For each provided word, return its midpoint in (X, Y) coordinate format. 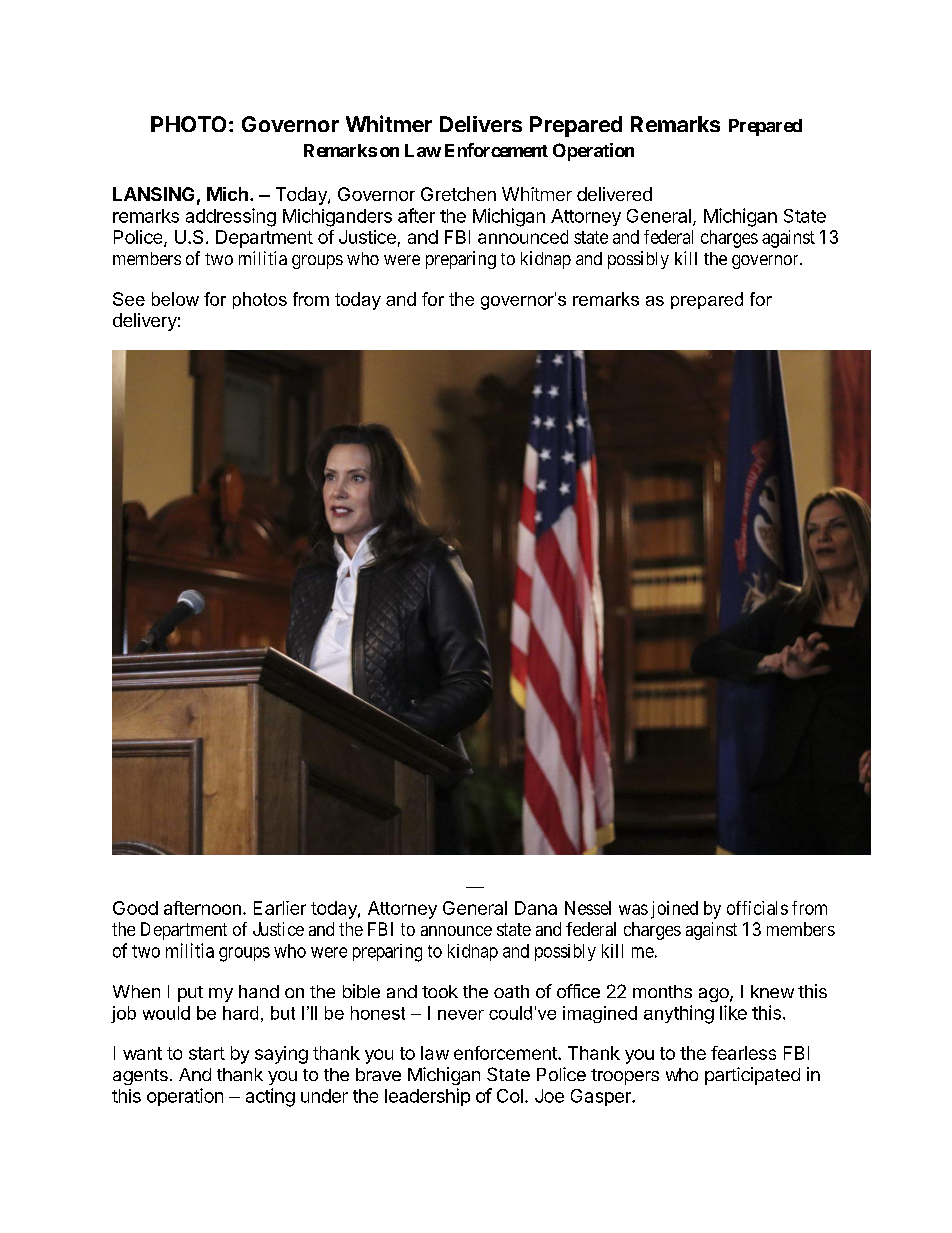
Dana (536, 908)
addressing (231, 217)
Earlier (280, 908)
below (175, 299)
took (440, 991)
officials (757, 908)
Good (135, 908)
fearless (743, 1053)
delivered (614, 194)
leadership (427, 1097)
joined (674, 910)
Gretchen (458, 194)
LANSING (153, 194)
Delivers (481, 124)
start (207, 1053)
